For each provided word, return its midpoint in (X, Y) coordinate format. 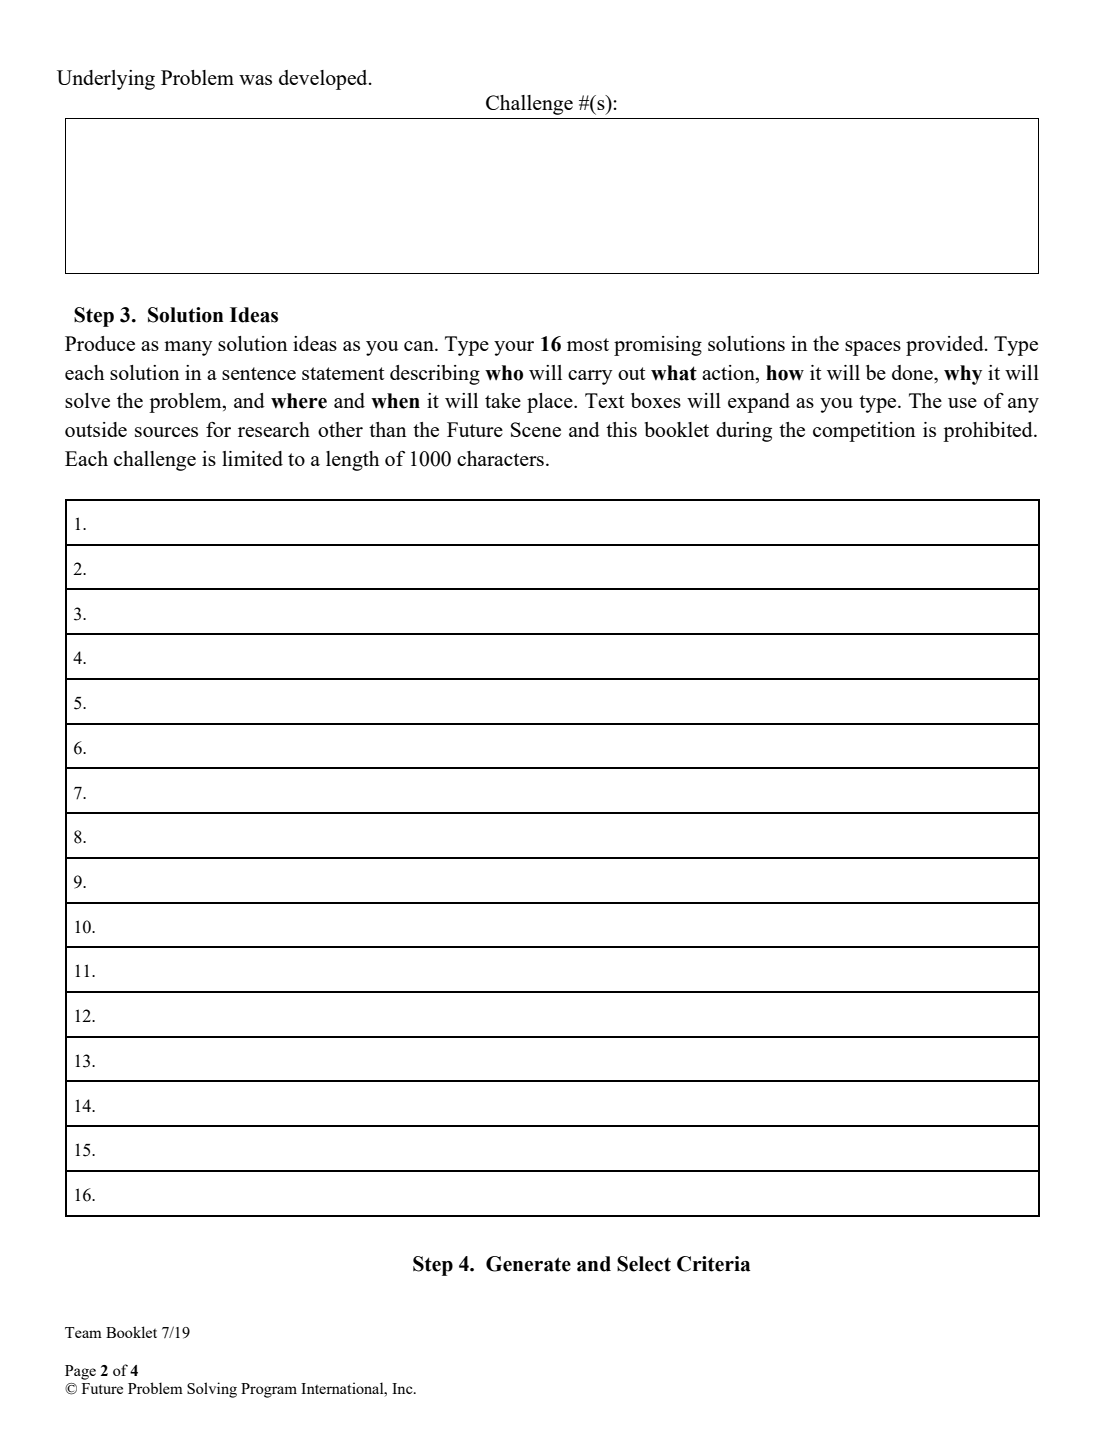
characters (500, 458)
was (255, 80)
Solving (212, 1390)
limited (252, 458)
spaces (873, 348)
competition (864, 432)
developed (324, 80)
